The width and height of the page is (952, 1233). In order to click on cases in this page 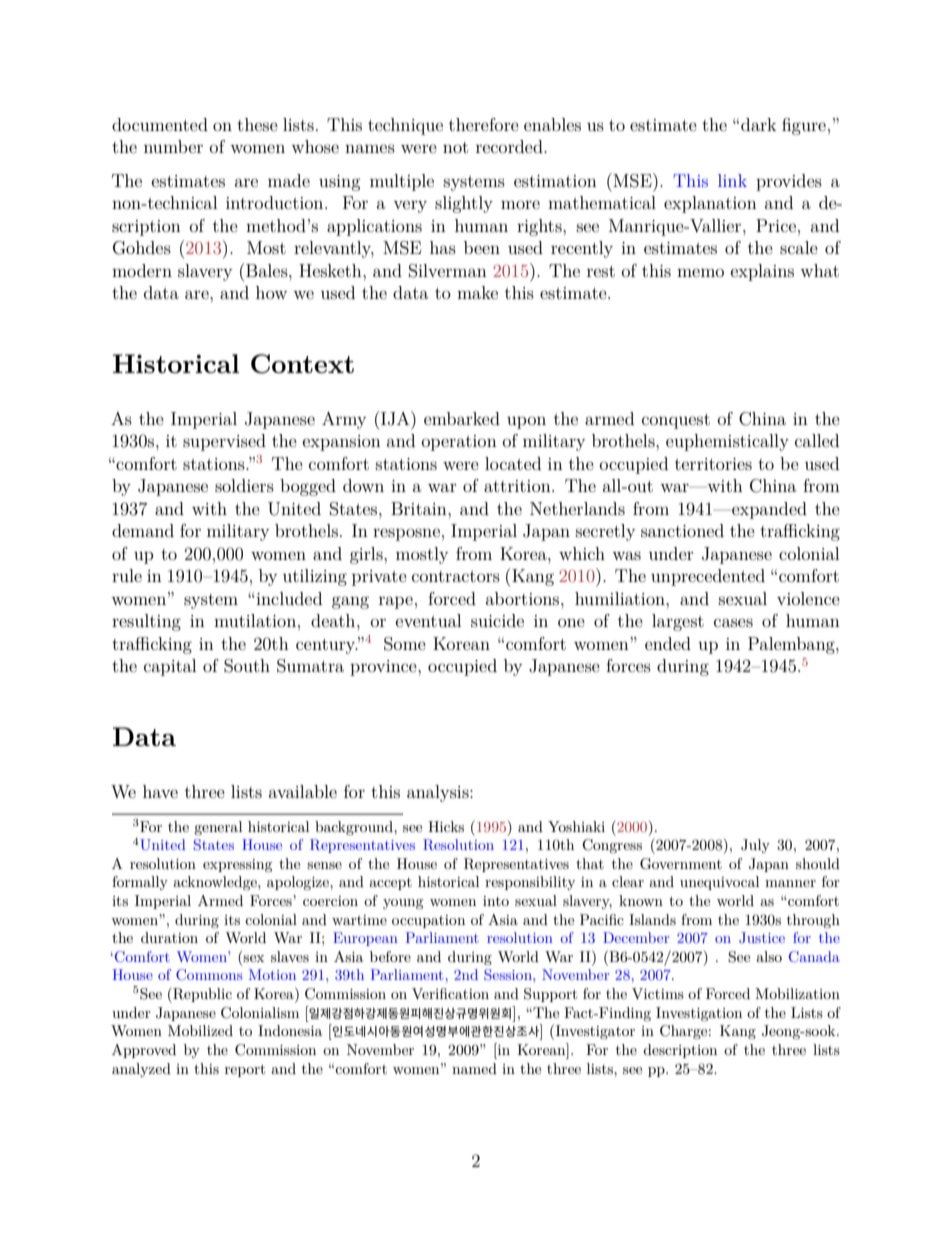, I will do `click(733, 622)`.
